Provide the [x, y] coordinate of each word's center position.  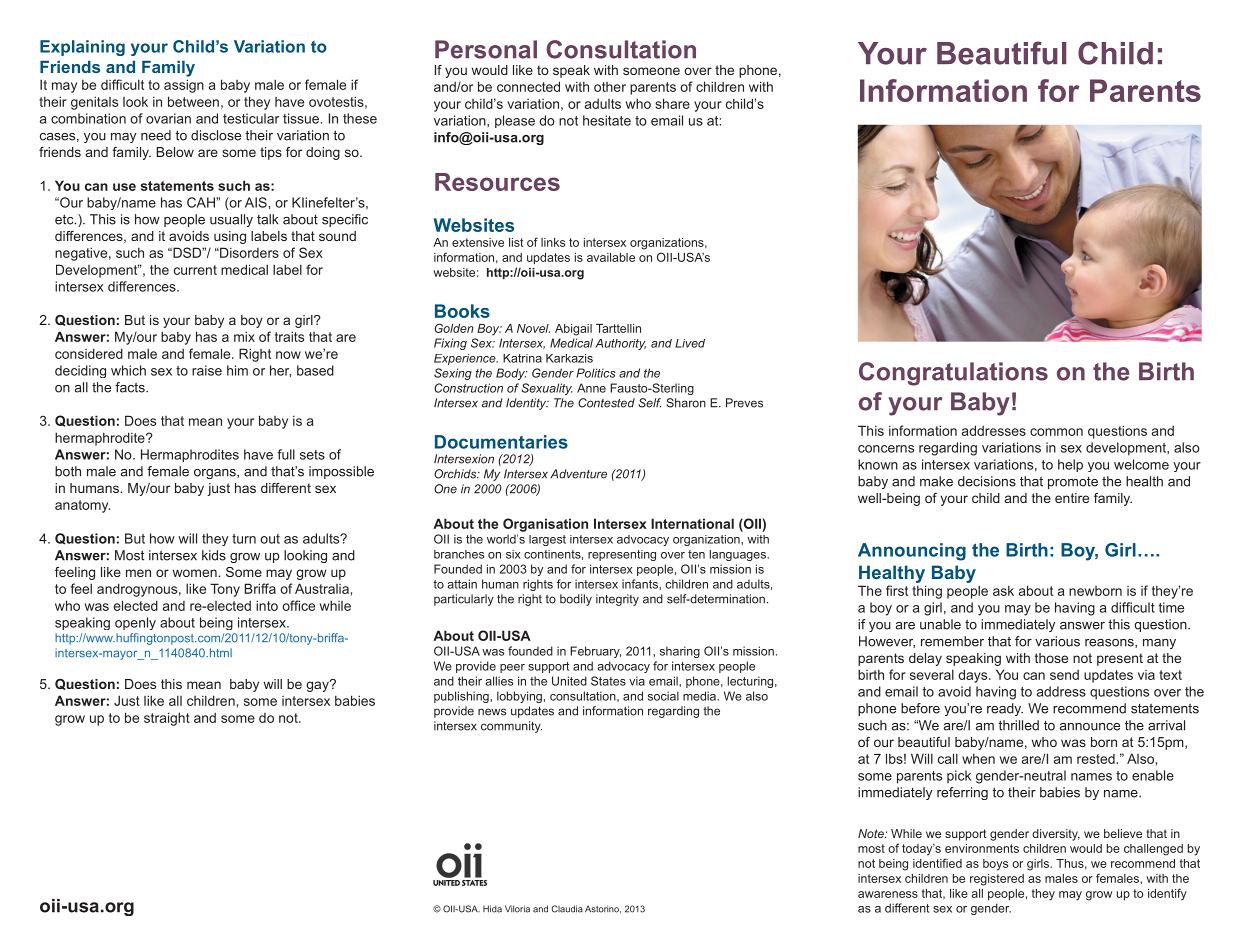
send [1064, 675]
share [672, 103]
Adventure [578, 474]
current [195, 270]
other [610, 87]
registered [997, 880]
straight [167, 719]
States [608, 681]
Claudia [567, 909]
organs [216, 474]
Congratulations [953, 374]
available [611, 257]
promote [1073, 483]
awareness [888, 894]
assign [184, 86]
